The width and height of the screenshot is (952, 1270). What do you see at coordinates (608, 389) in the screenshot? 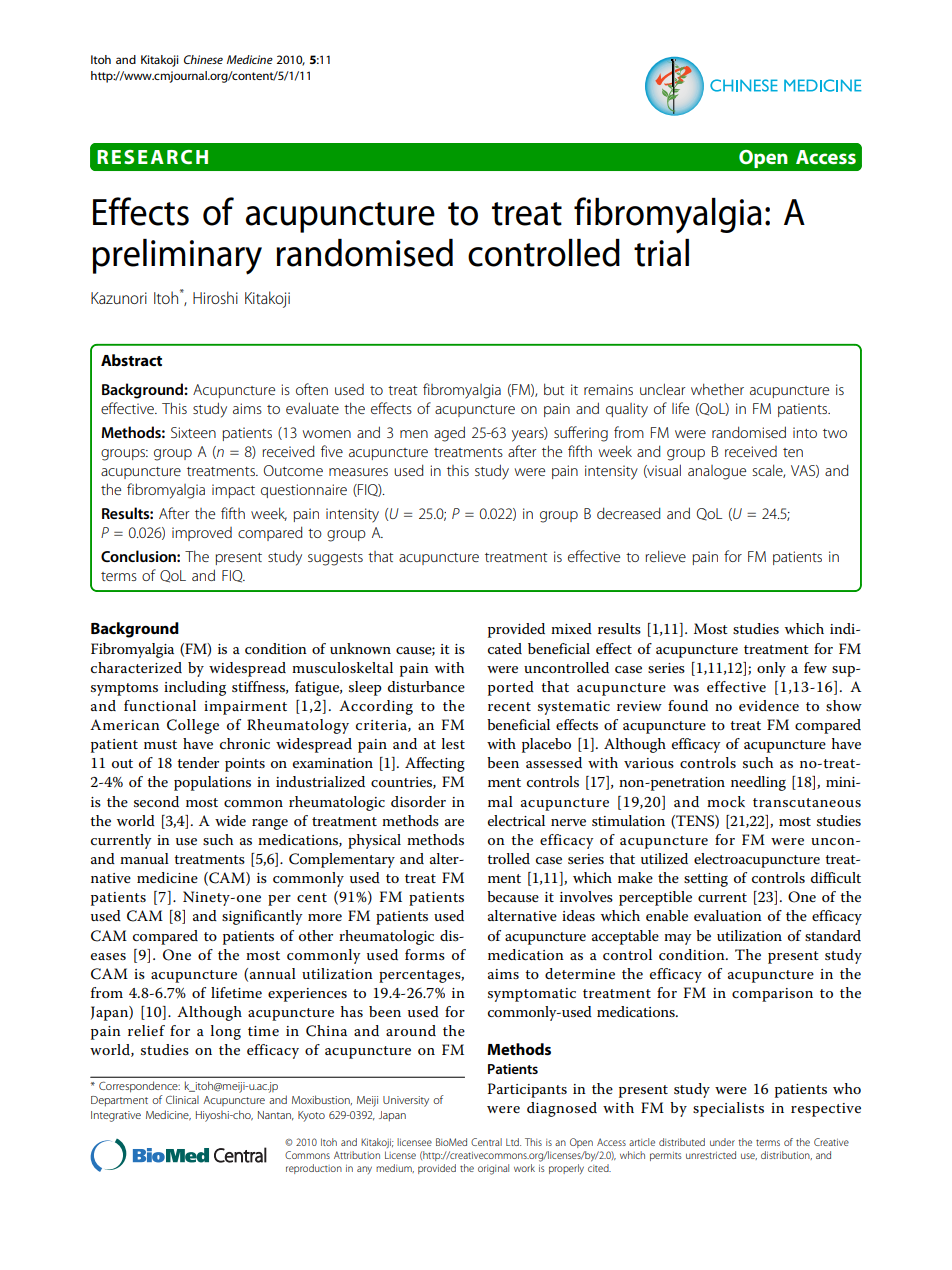
I see `remains` at bounding box center [608, 389].
